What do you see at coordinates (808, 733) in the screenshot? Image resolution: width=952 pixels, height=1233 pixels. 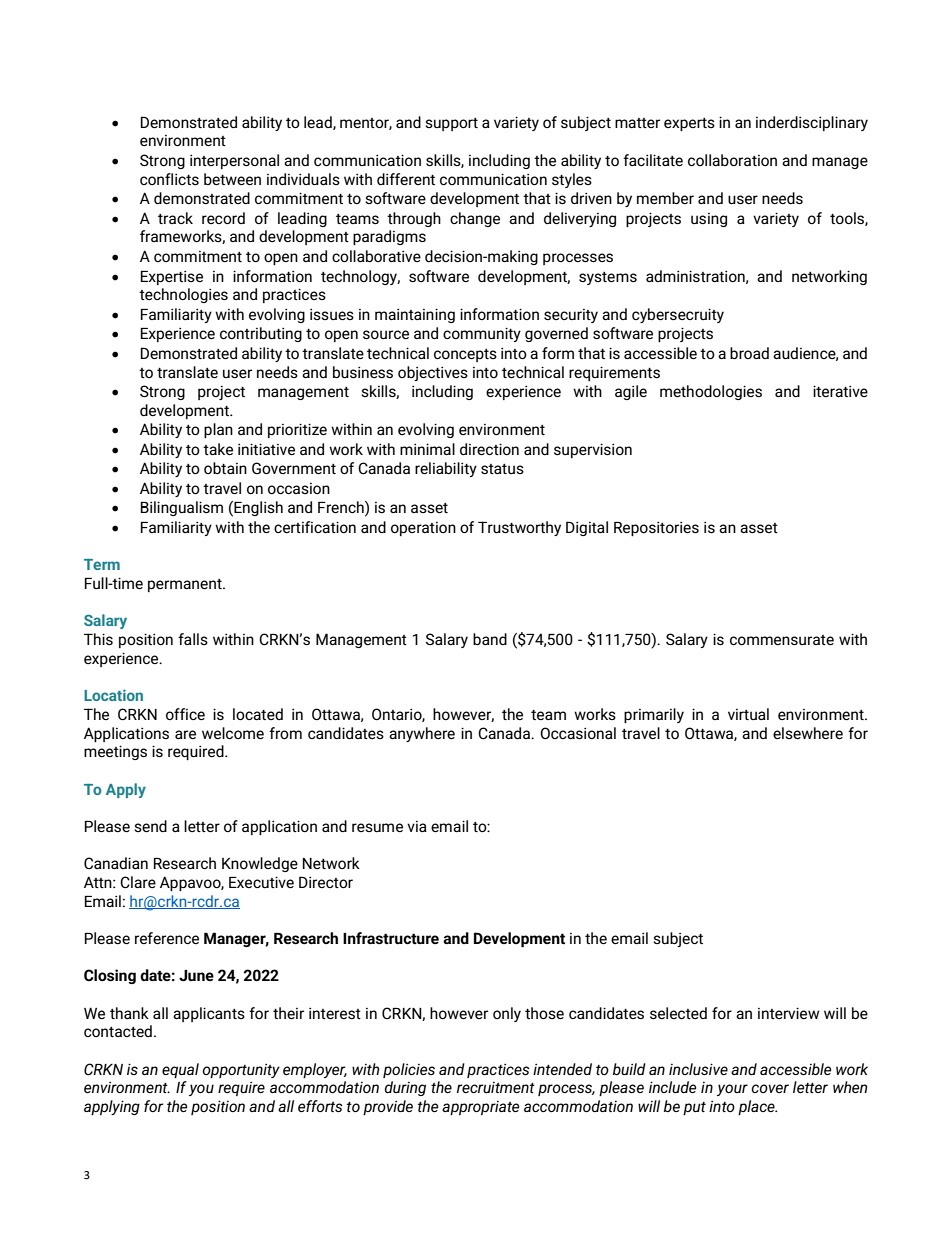 I see `elsewhere` at bounding box center [808, 733].
